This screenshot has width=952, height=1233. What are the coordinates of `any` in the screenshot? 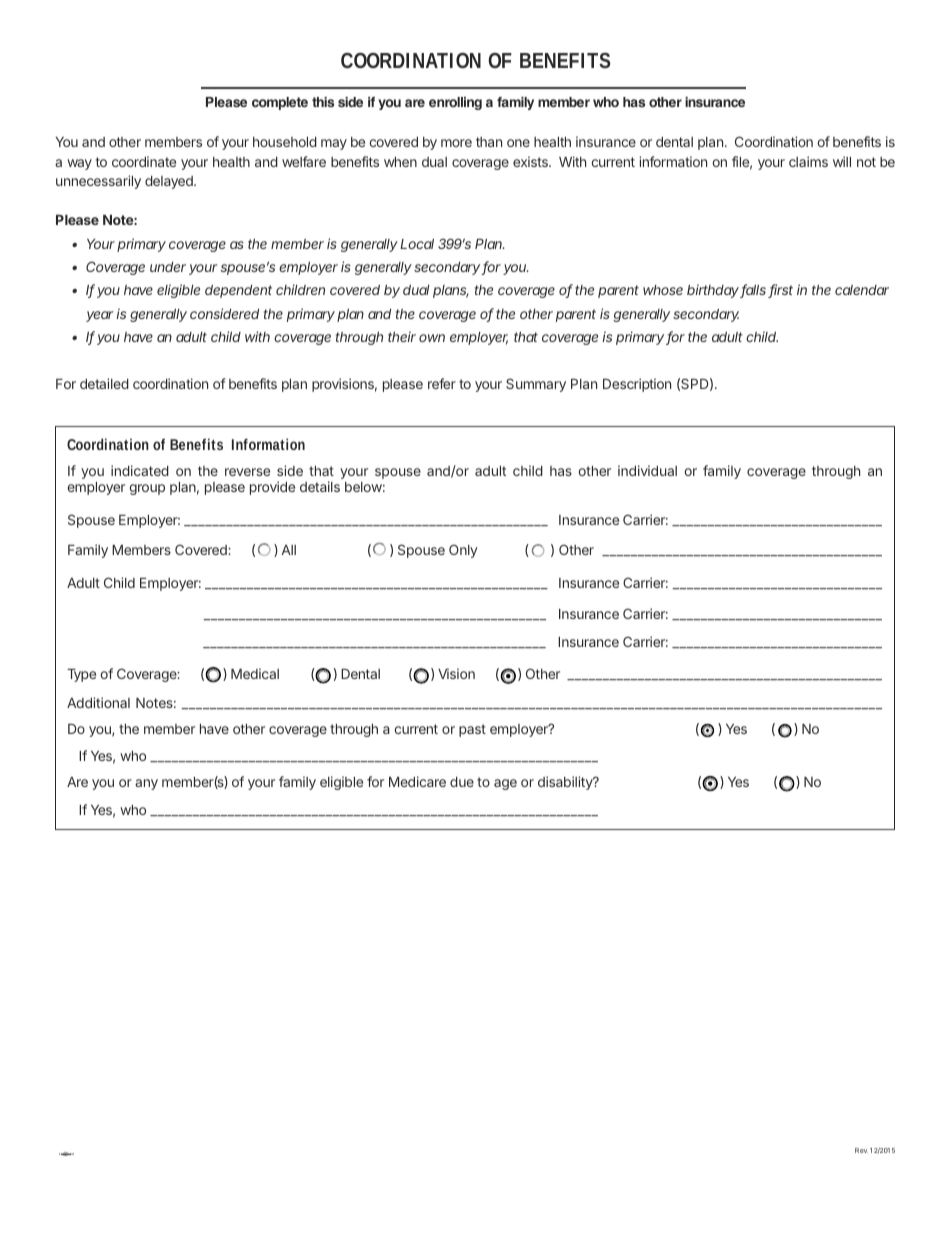 It's located at (146, 784).
